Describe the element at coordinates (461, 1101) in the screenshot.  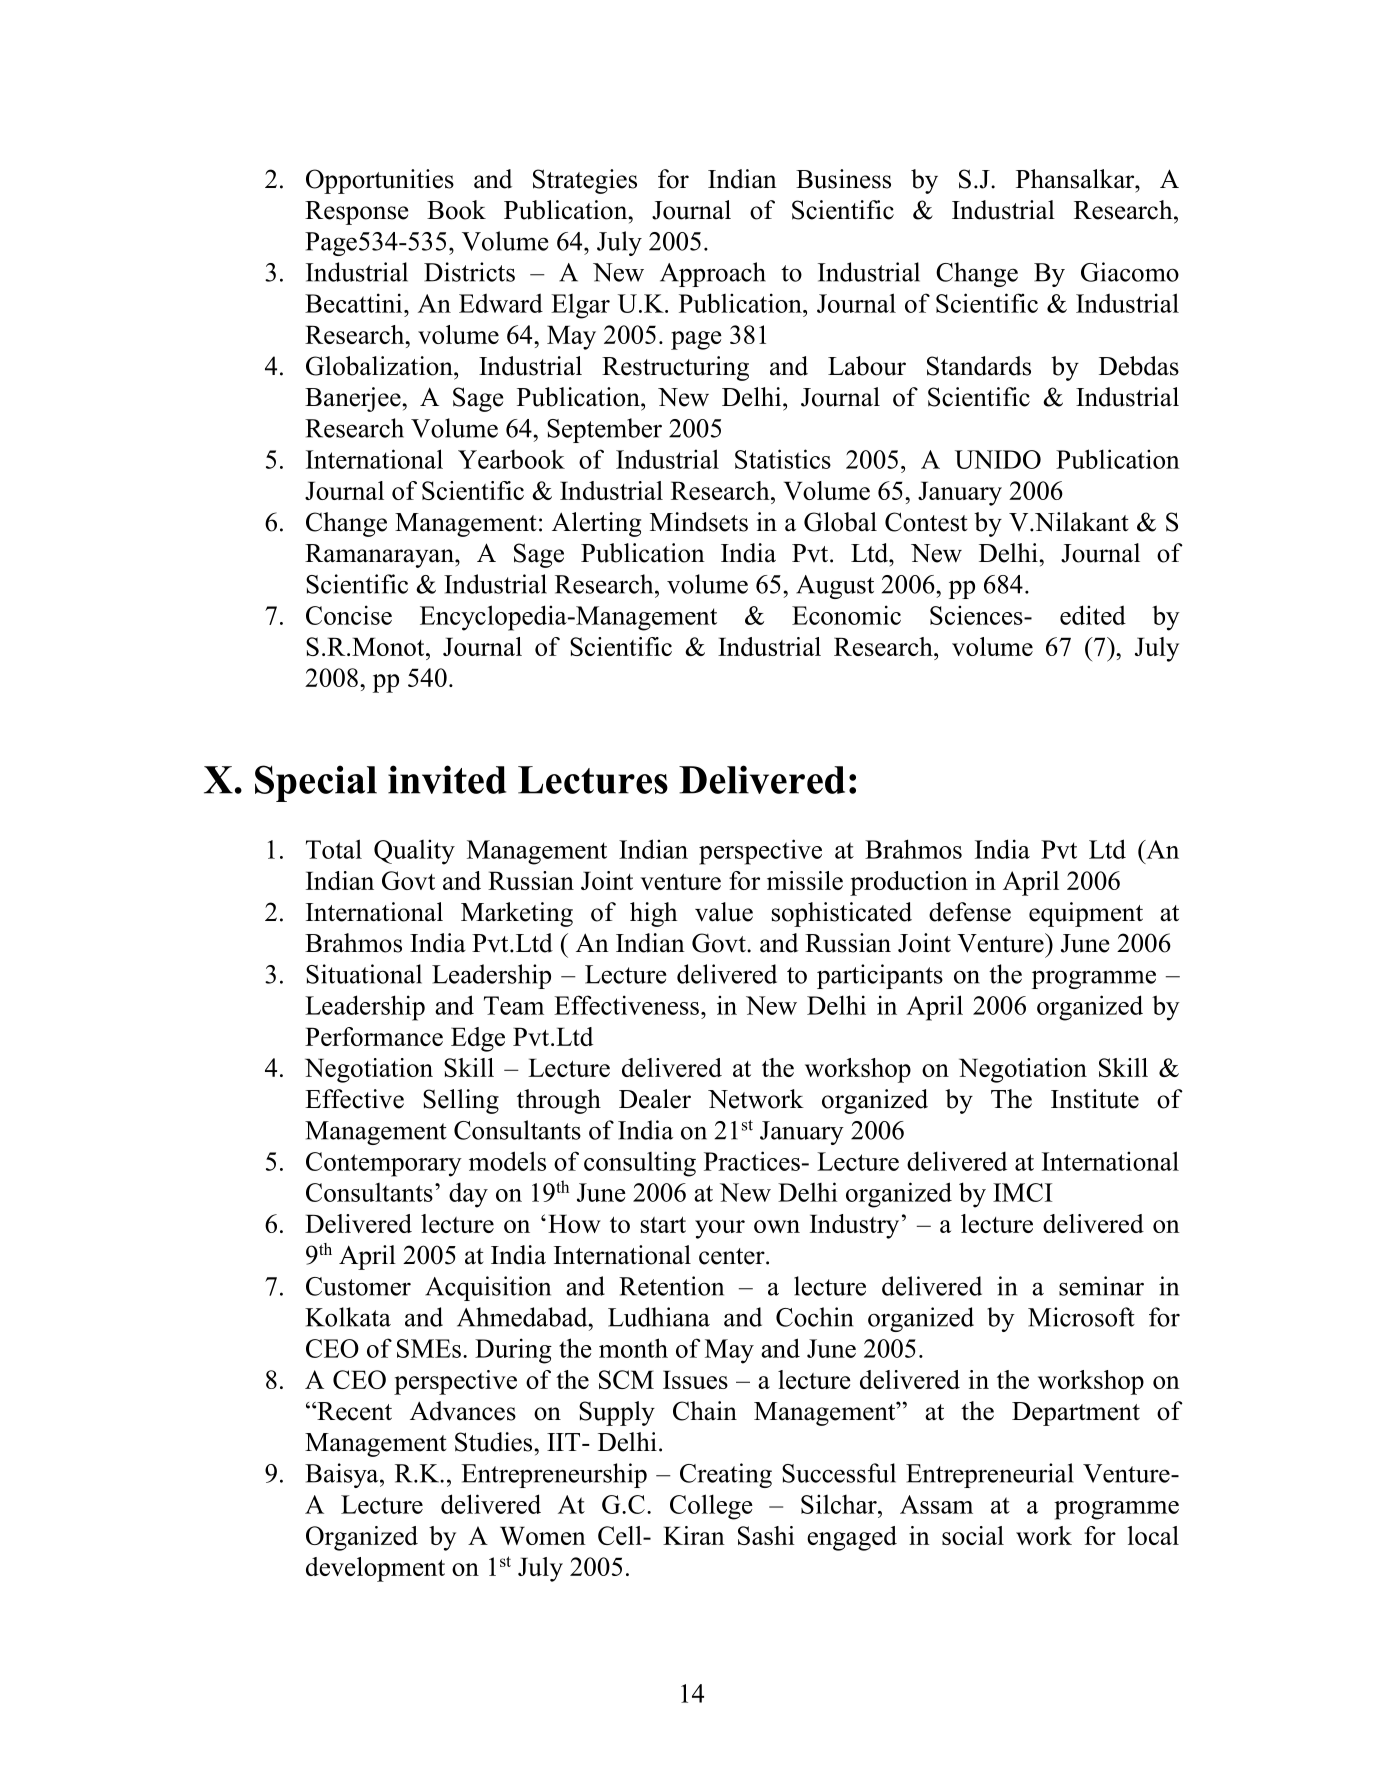
I see `Selling` at that location.
